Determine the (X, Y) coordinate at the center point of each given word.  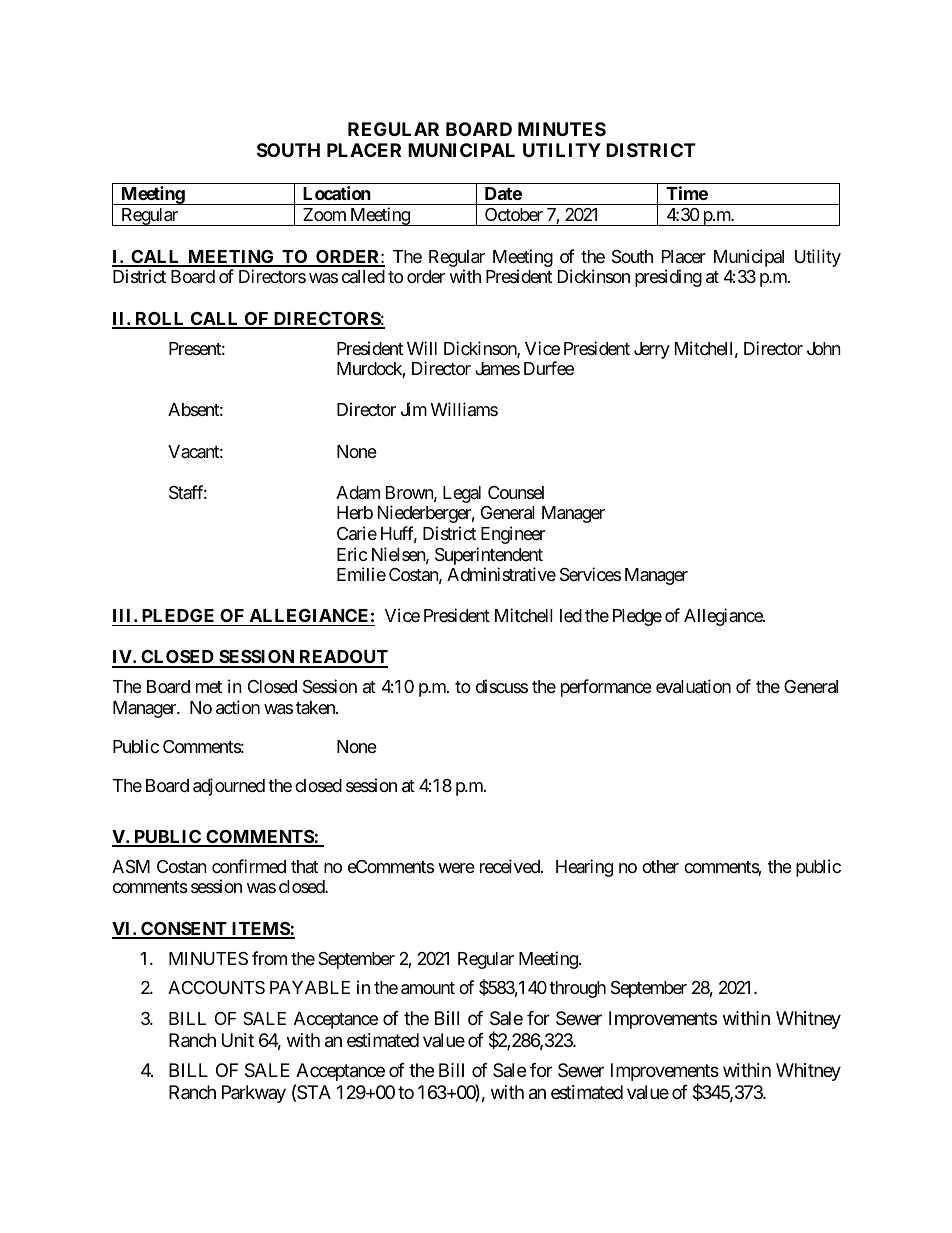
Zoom (324, 214)
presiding (668, 278)
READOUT (342, 658)
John (824, 348)
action (238, 707)
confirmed (249, 866)
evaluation (693, 686)
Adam (358, 492)
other (660, 866)
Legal (462, 494)
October (514, 214)
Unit (238, 1040)
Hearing (584, 868)
